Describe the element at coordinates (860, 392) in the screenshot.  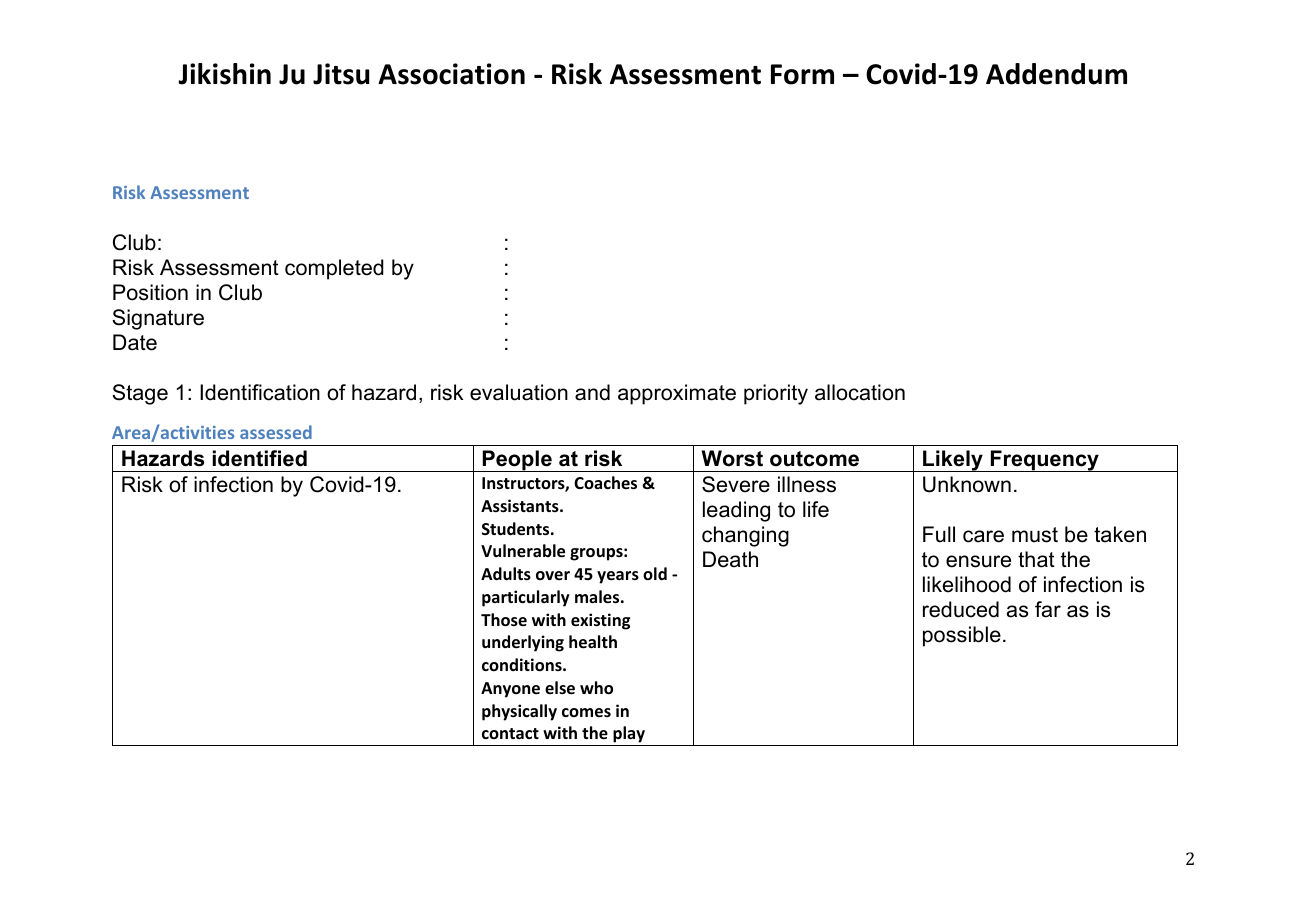
I see `allocation` at that location.
